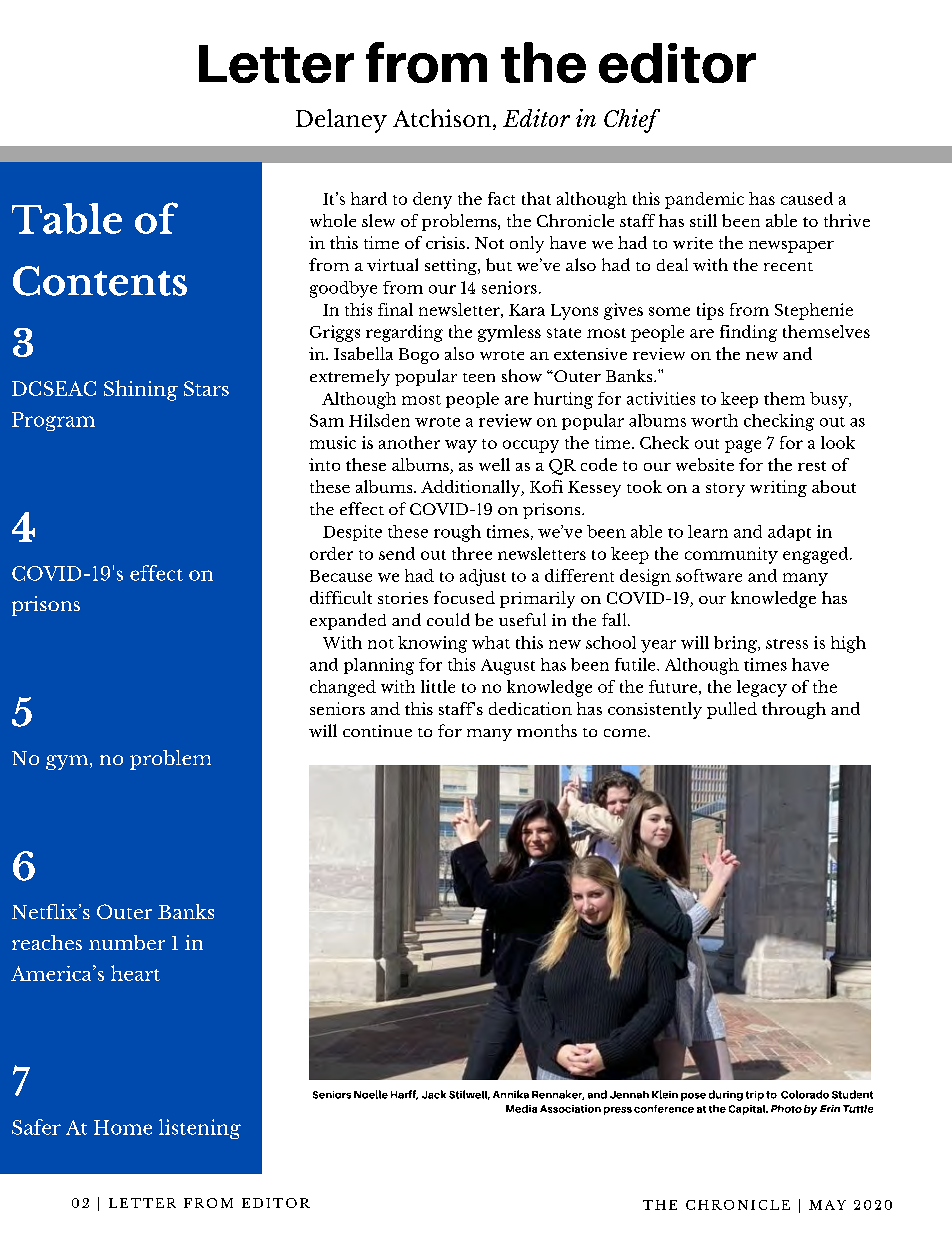 Image resolution: width=952 pixels, height=1233 pixels. I want to click on deny, so click(432, 200).
